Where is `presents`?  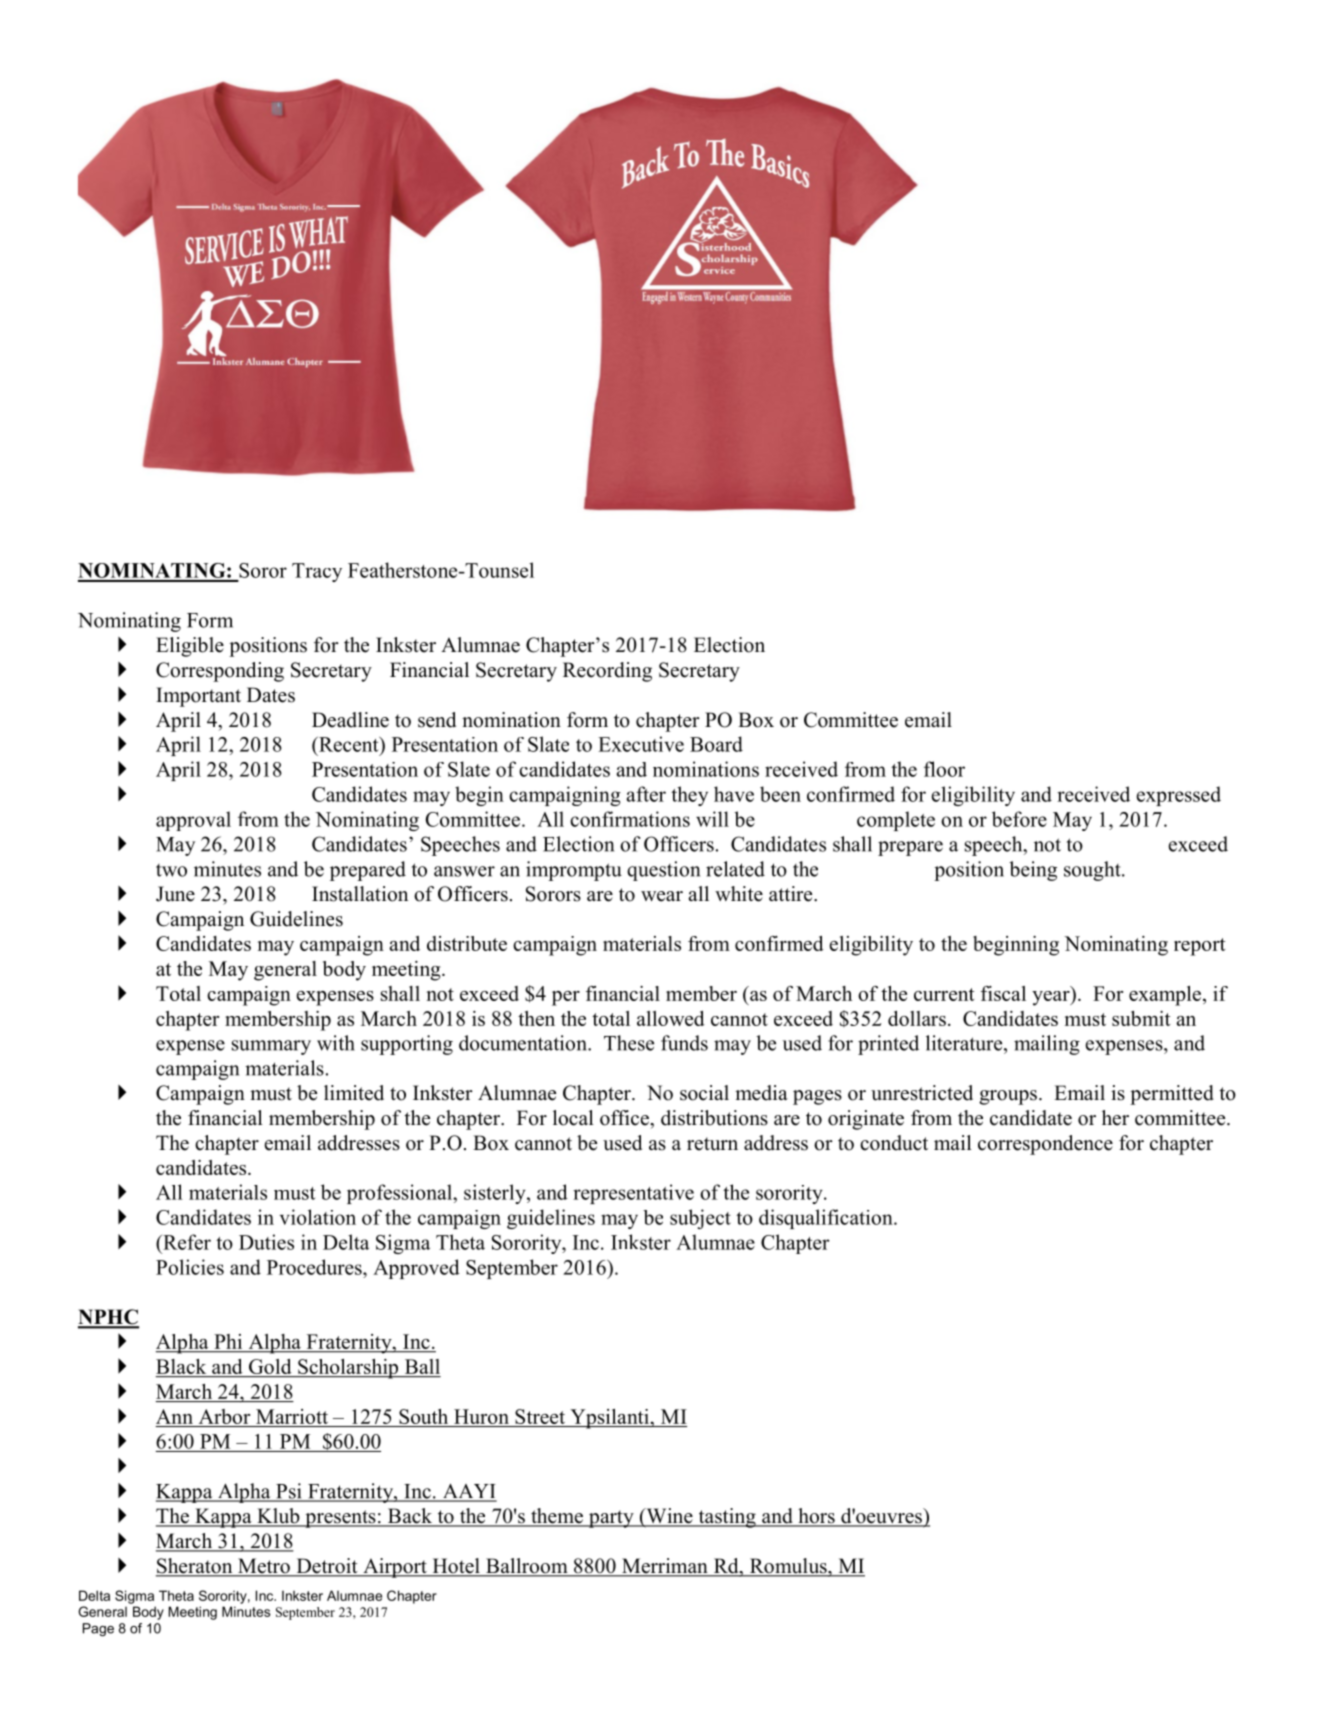
presents is located at coordinates (340, 1519).
